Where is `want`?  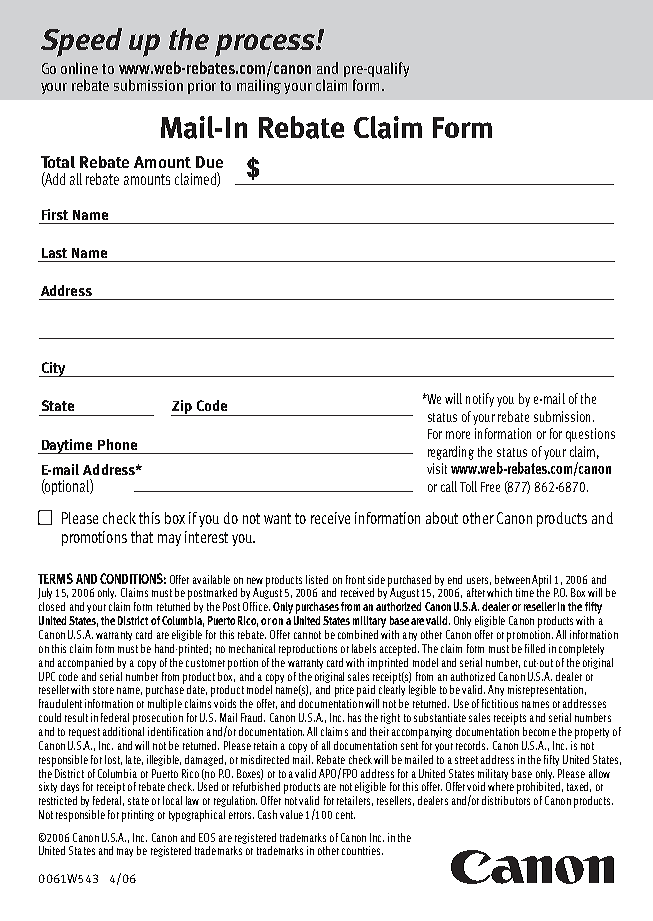 want is located at coordinates (277, 518).
